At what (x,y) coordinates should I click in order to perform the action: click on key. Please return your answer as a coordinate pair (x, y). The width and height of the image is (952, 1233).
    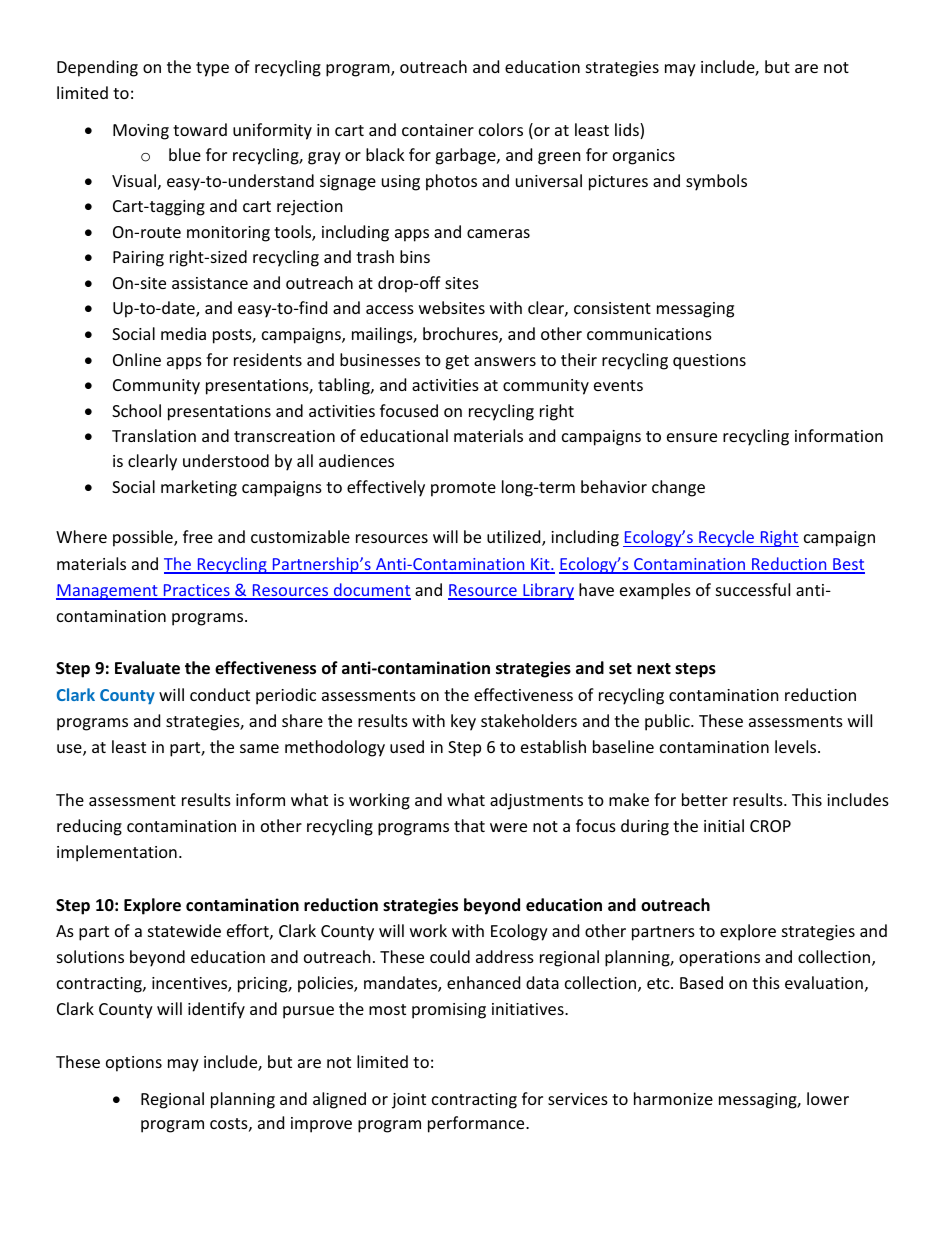
    Looking at the image, I should click on (463, 722).
